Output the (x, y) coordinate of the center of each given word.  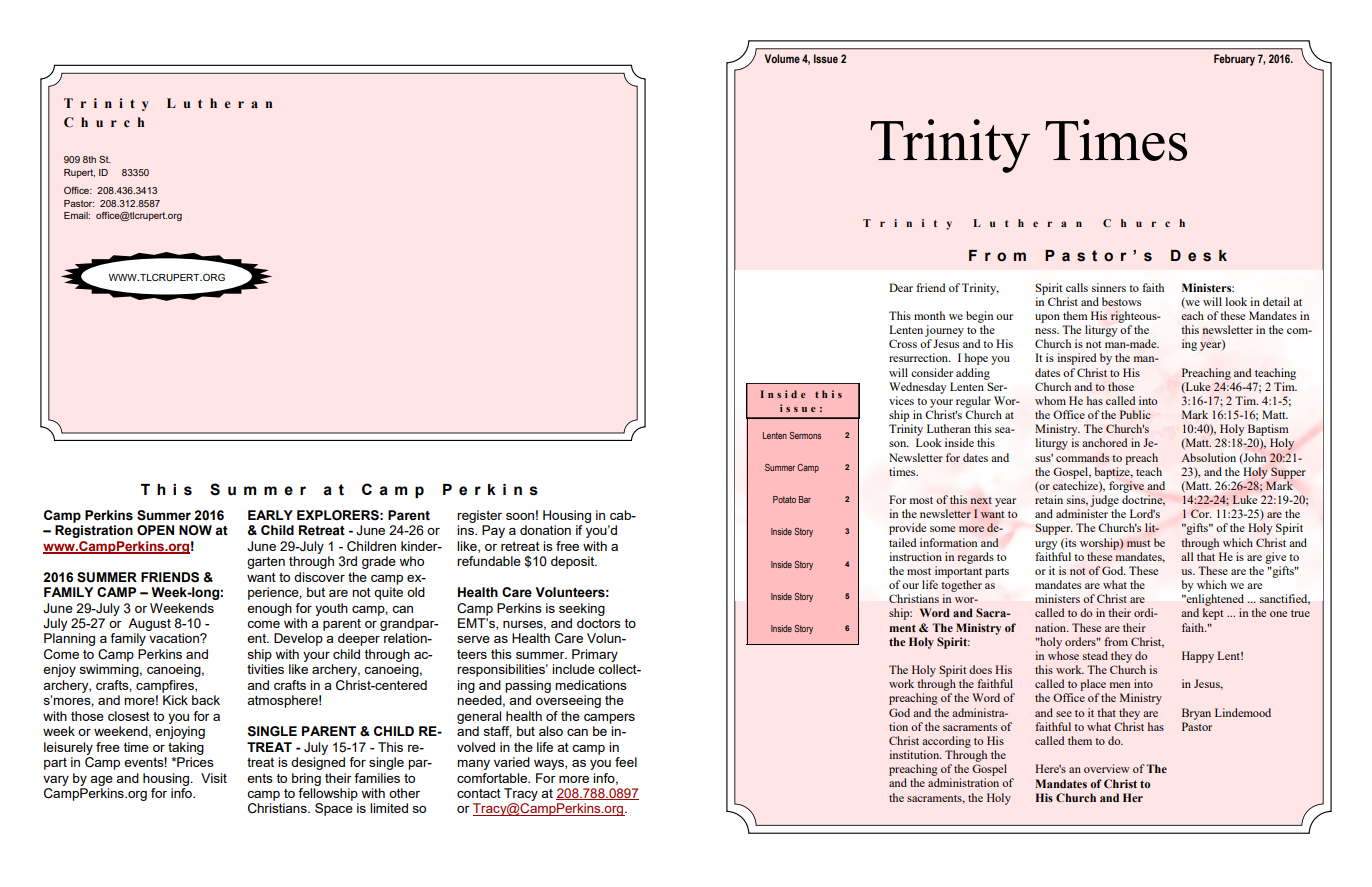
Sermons (805, 435)
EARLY (270, 515)
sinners (1109, 287)
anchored (1105, 442)
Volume (782, 58)
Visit (214, 778)
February (1234, 60)
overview (1107, 768)
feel (626, 762)
